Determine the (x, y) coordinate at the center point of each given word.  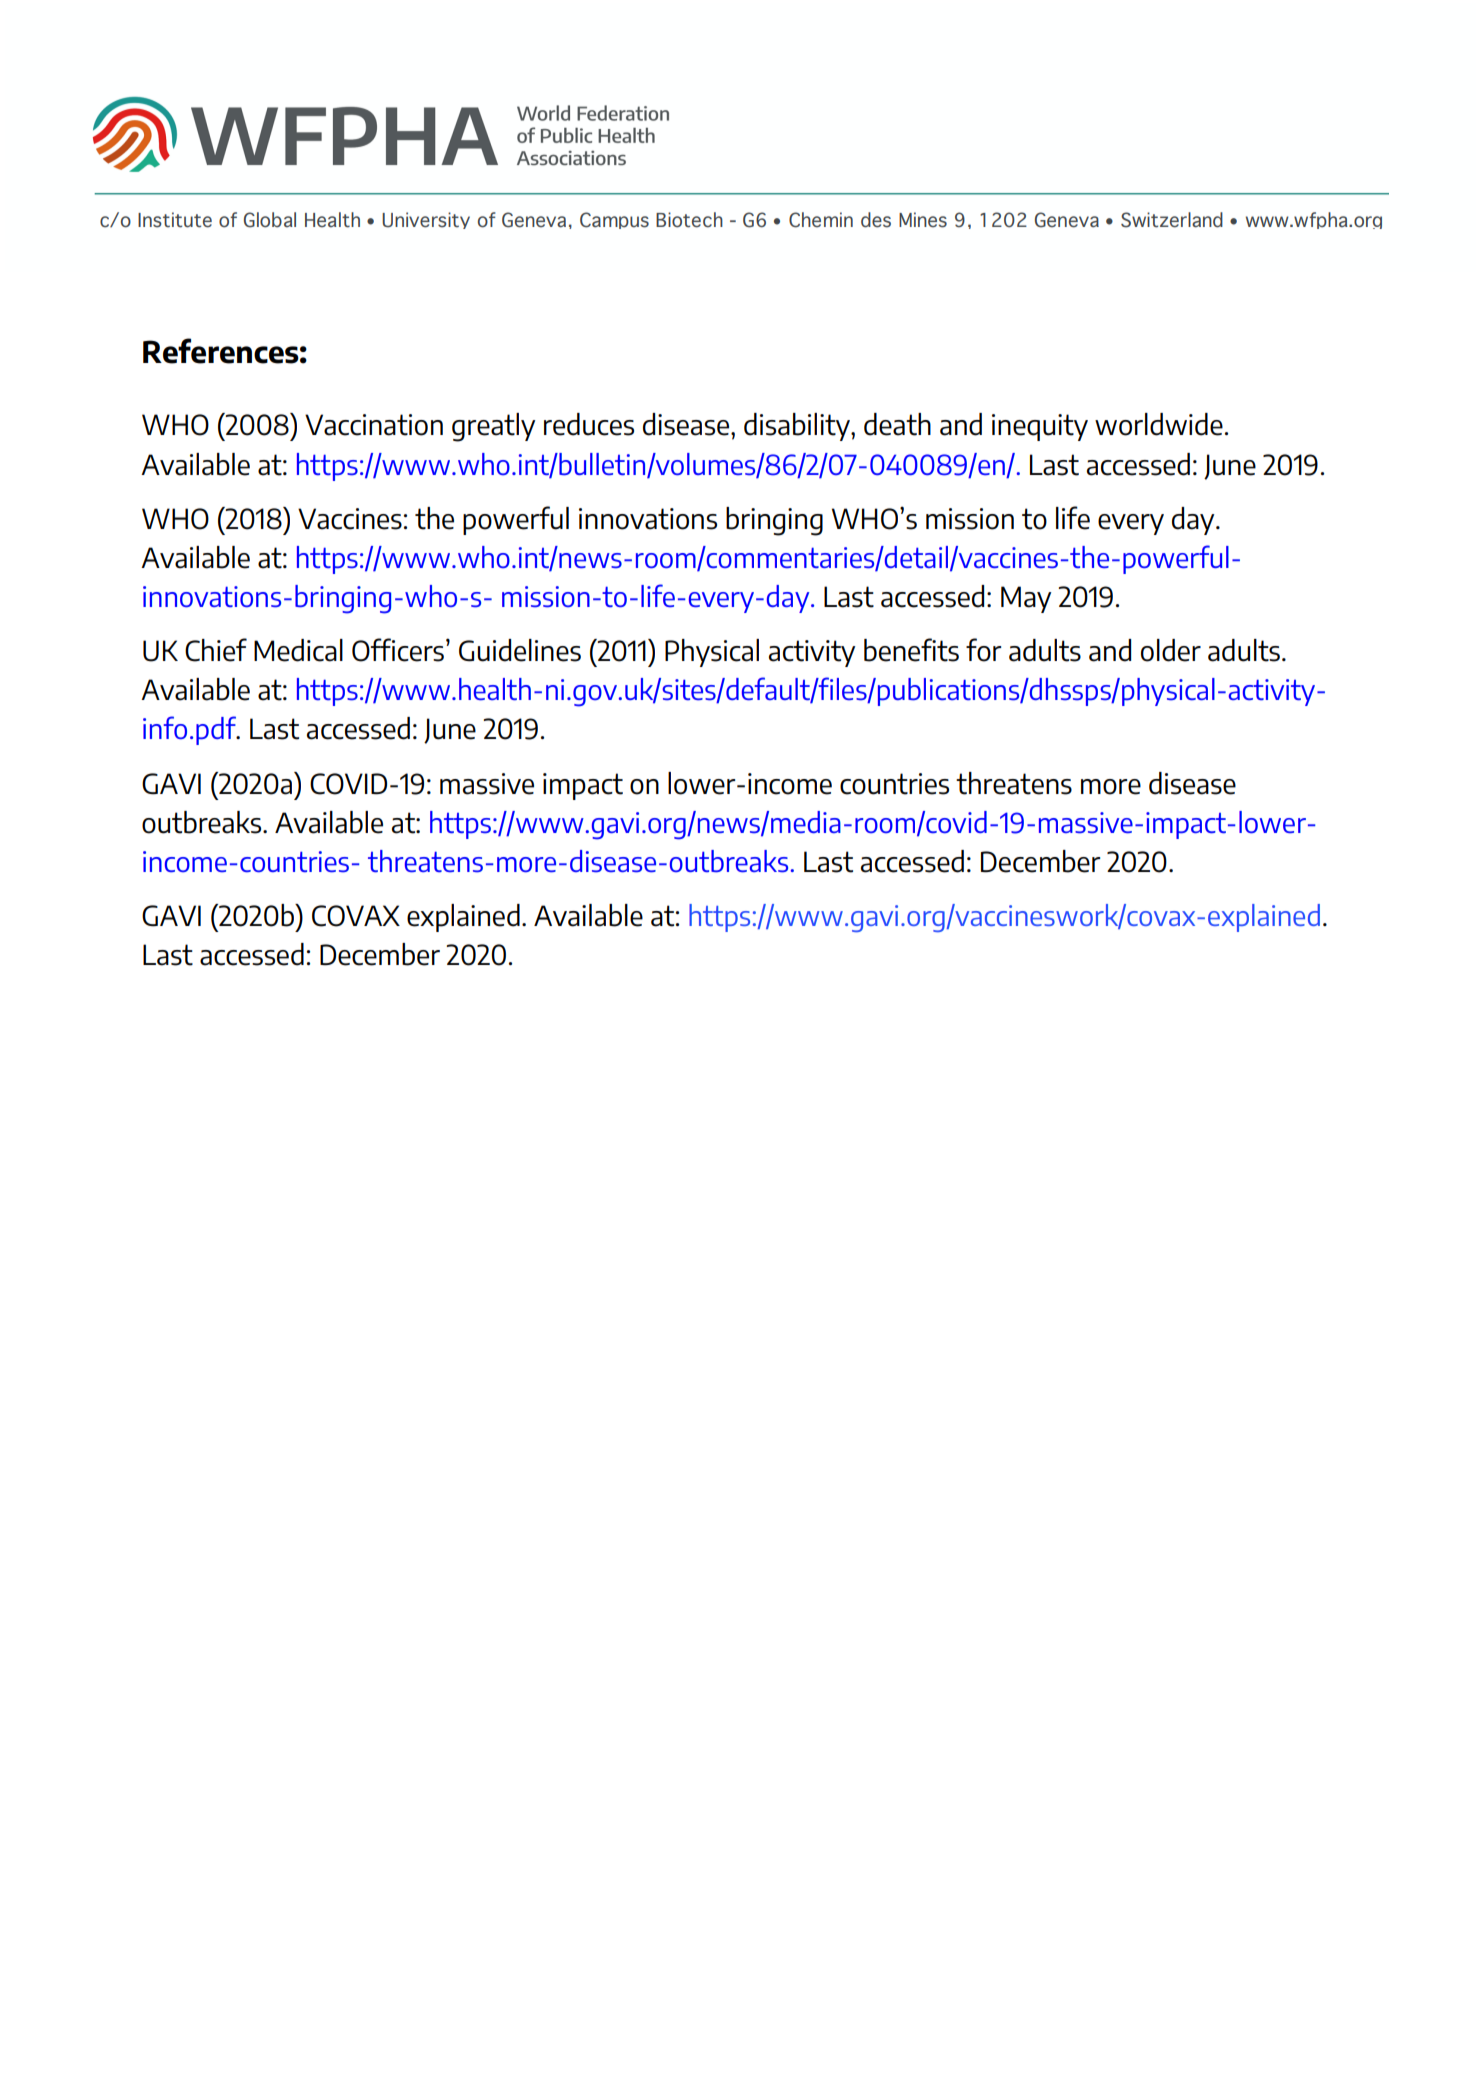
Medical (298, 650)
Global (270, 220)
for (983, 650)
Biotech (689, 220)
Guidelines (520, 650)
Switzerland (1172, 220)
